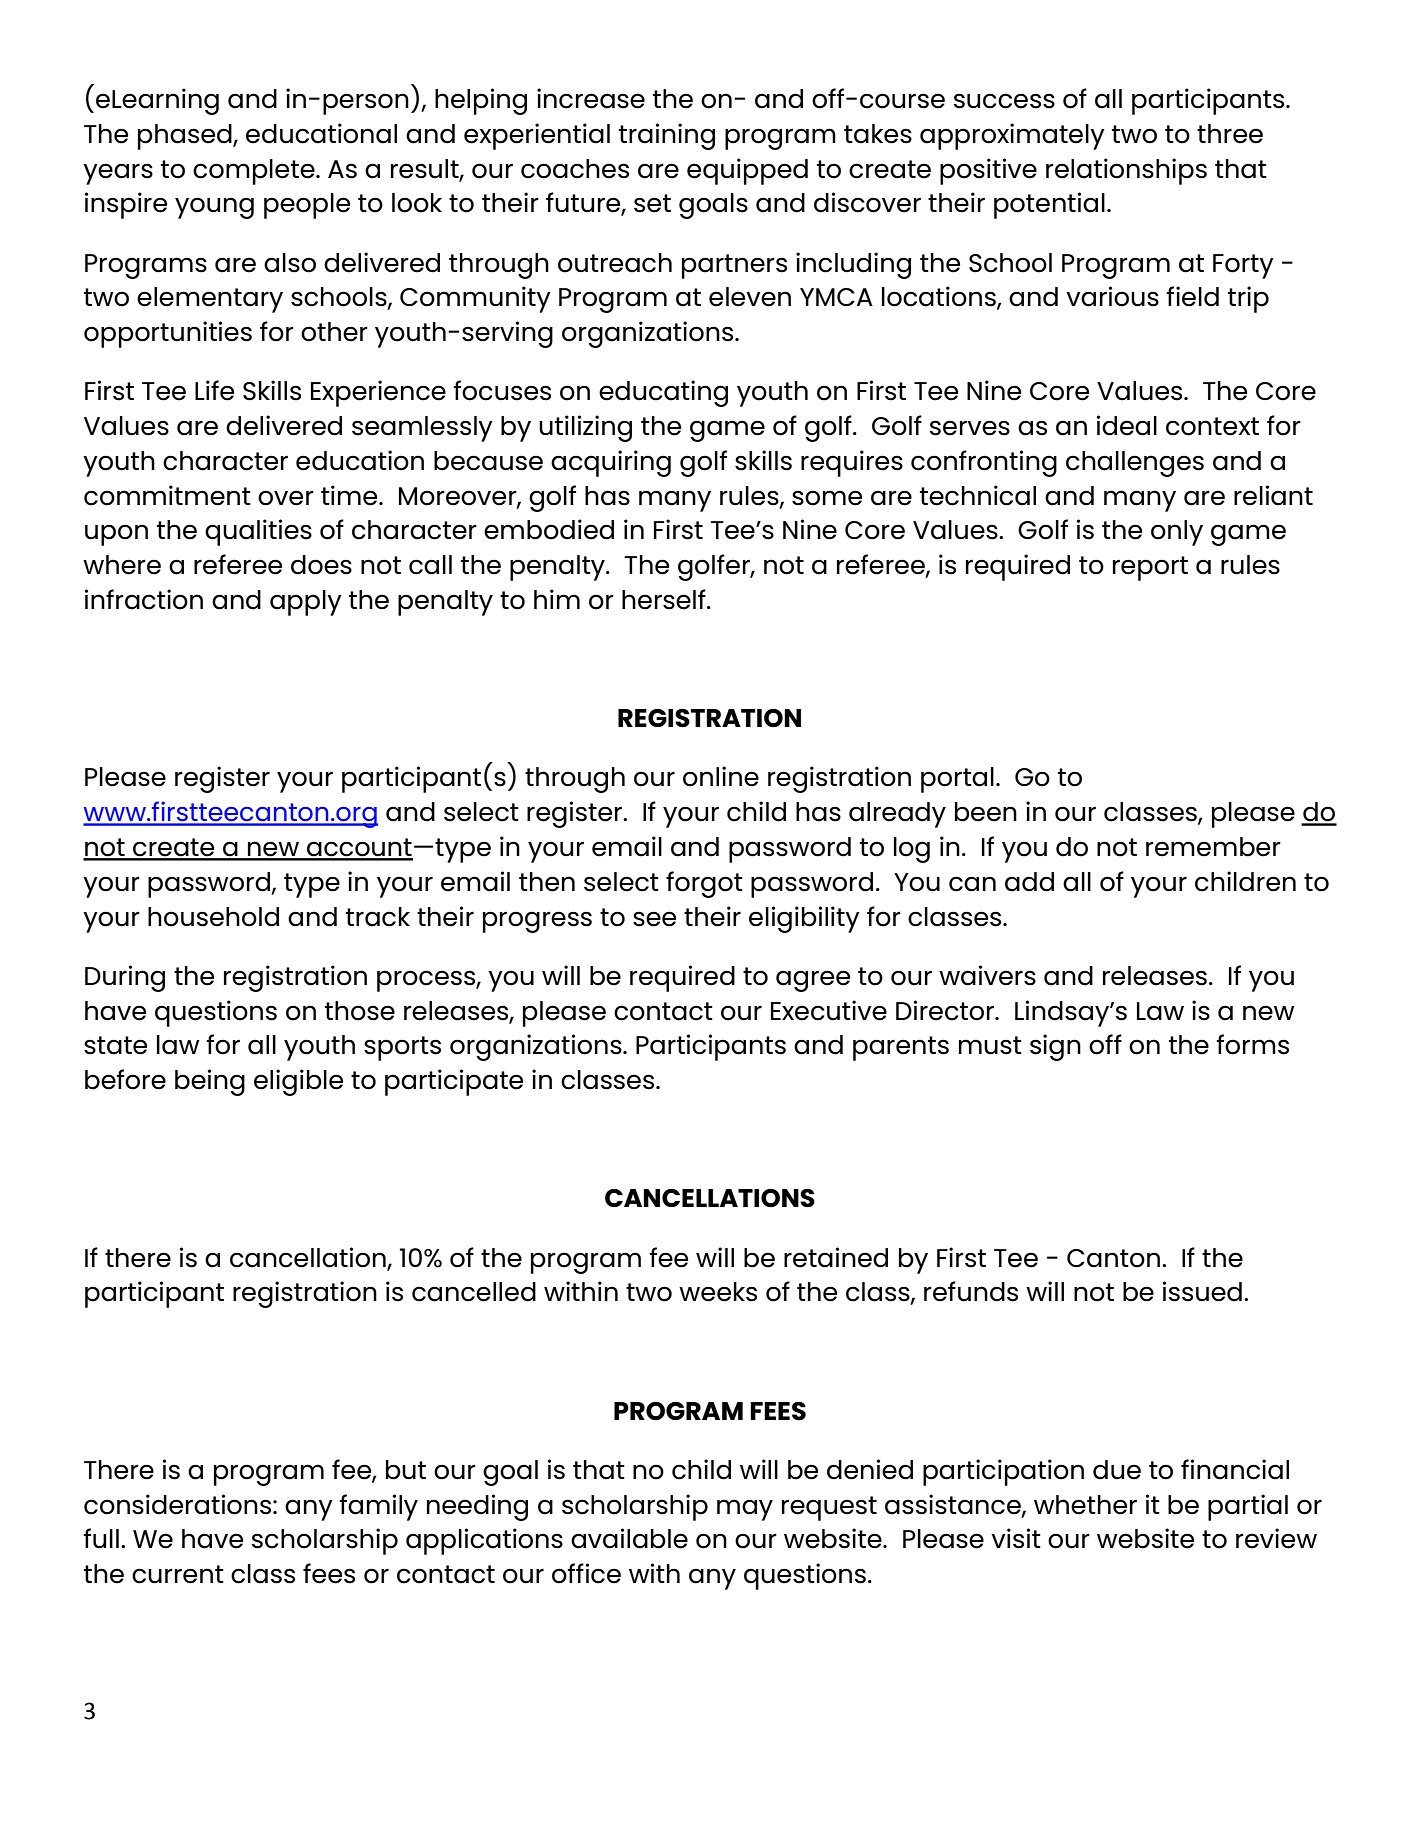 This screenshot has height=1837, width=1420. What do you see at coordinates (178, 1574) in the screenshot?
I see `current` at bounding box center [178, 1574].
